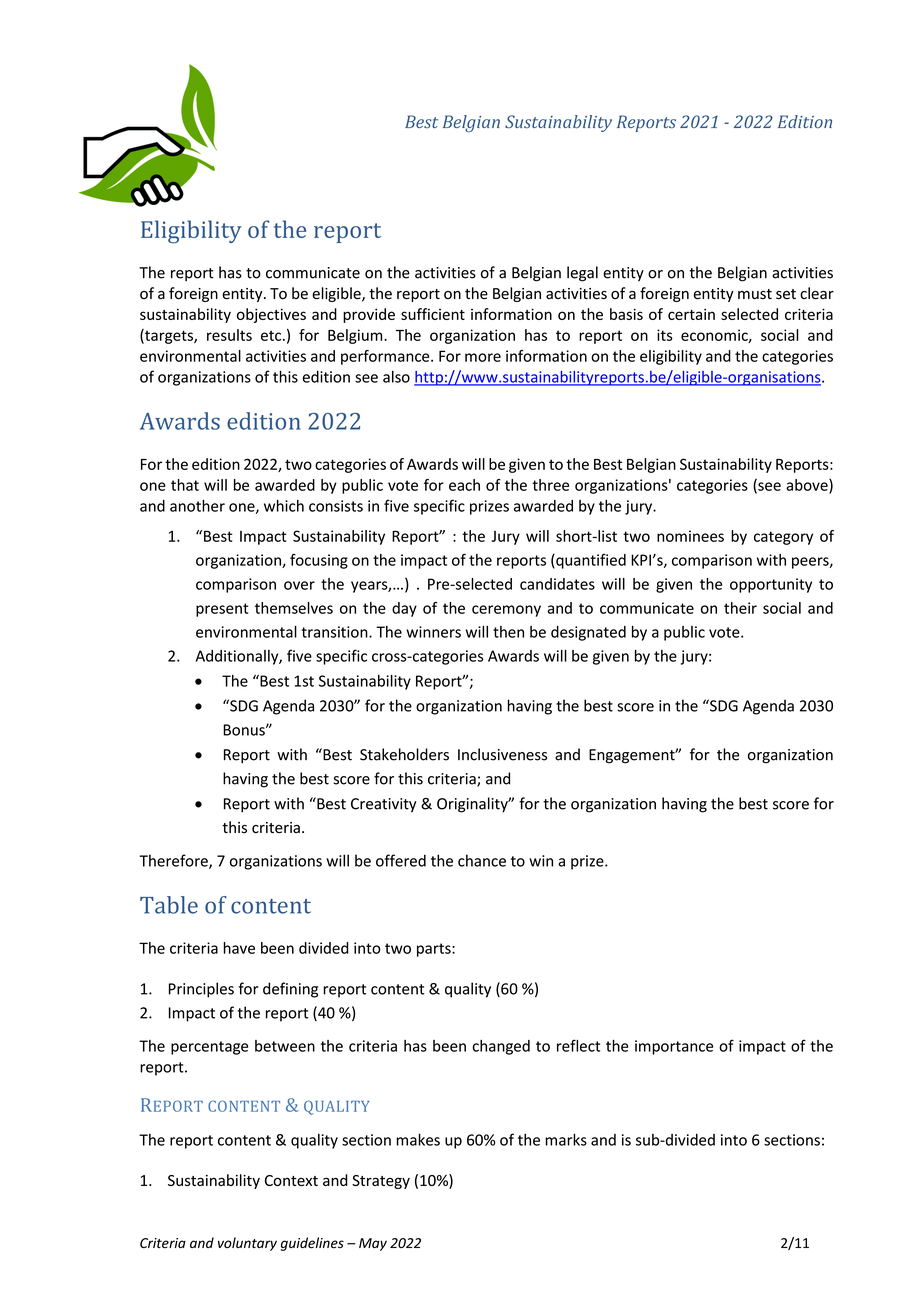 This screenshot has width=924, height=1308. I want to click on ceremony, so click(506, 611).
